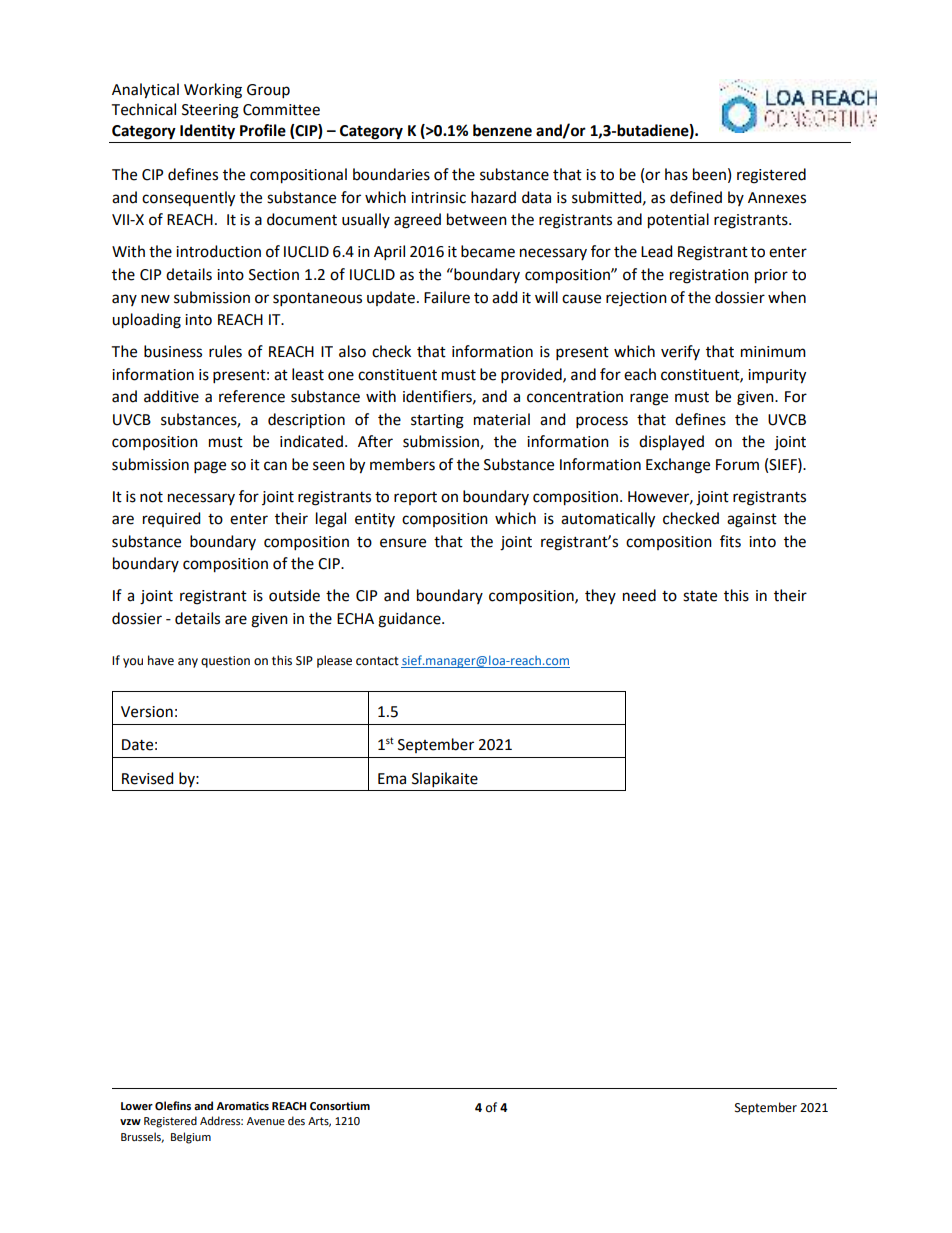 This screenshot has width=952, height=1233. What do you see at coordinates (225, 662) in the screenshot?
I see `question` at bounding box center [225, 662].
